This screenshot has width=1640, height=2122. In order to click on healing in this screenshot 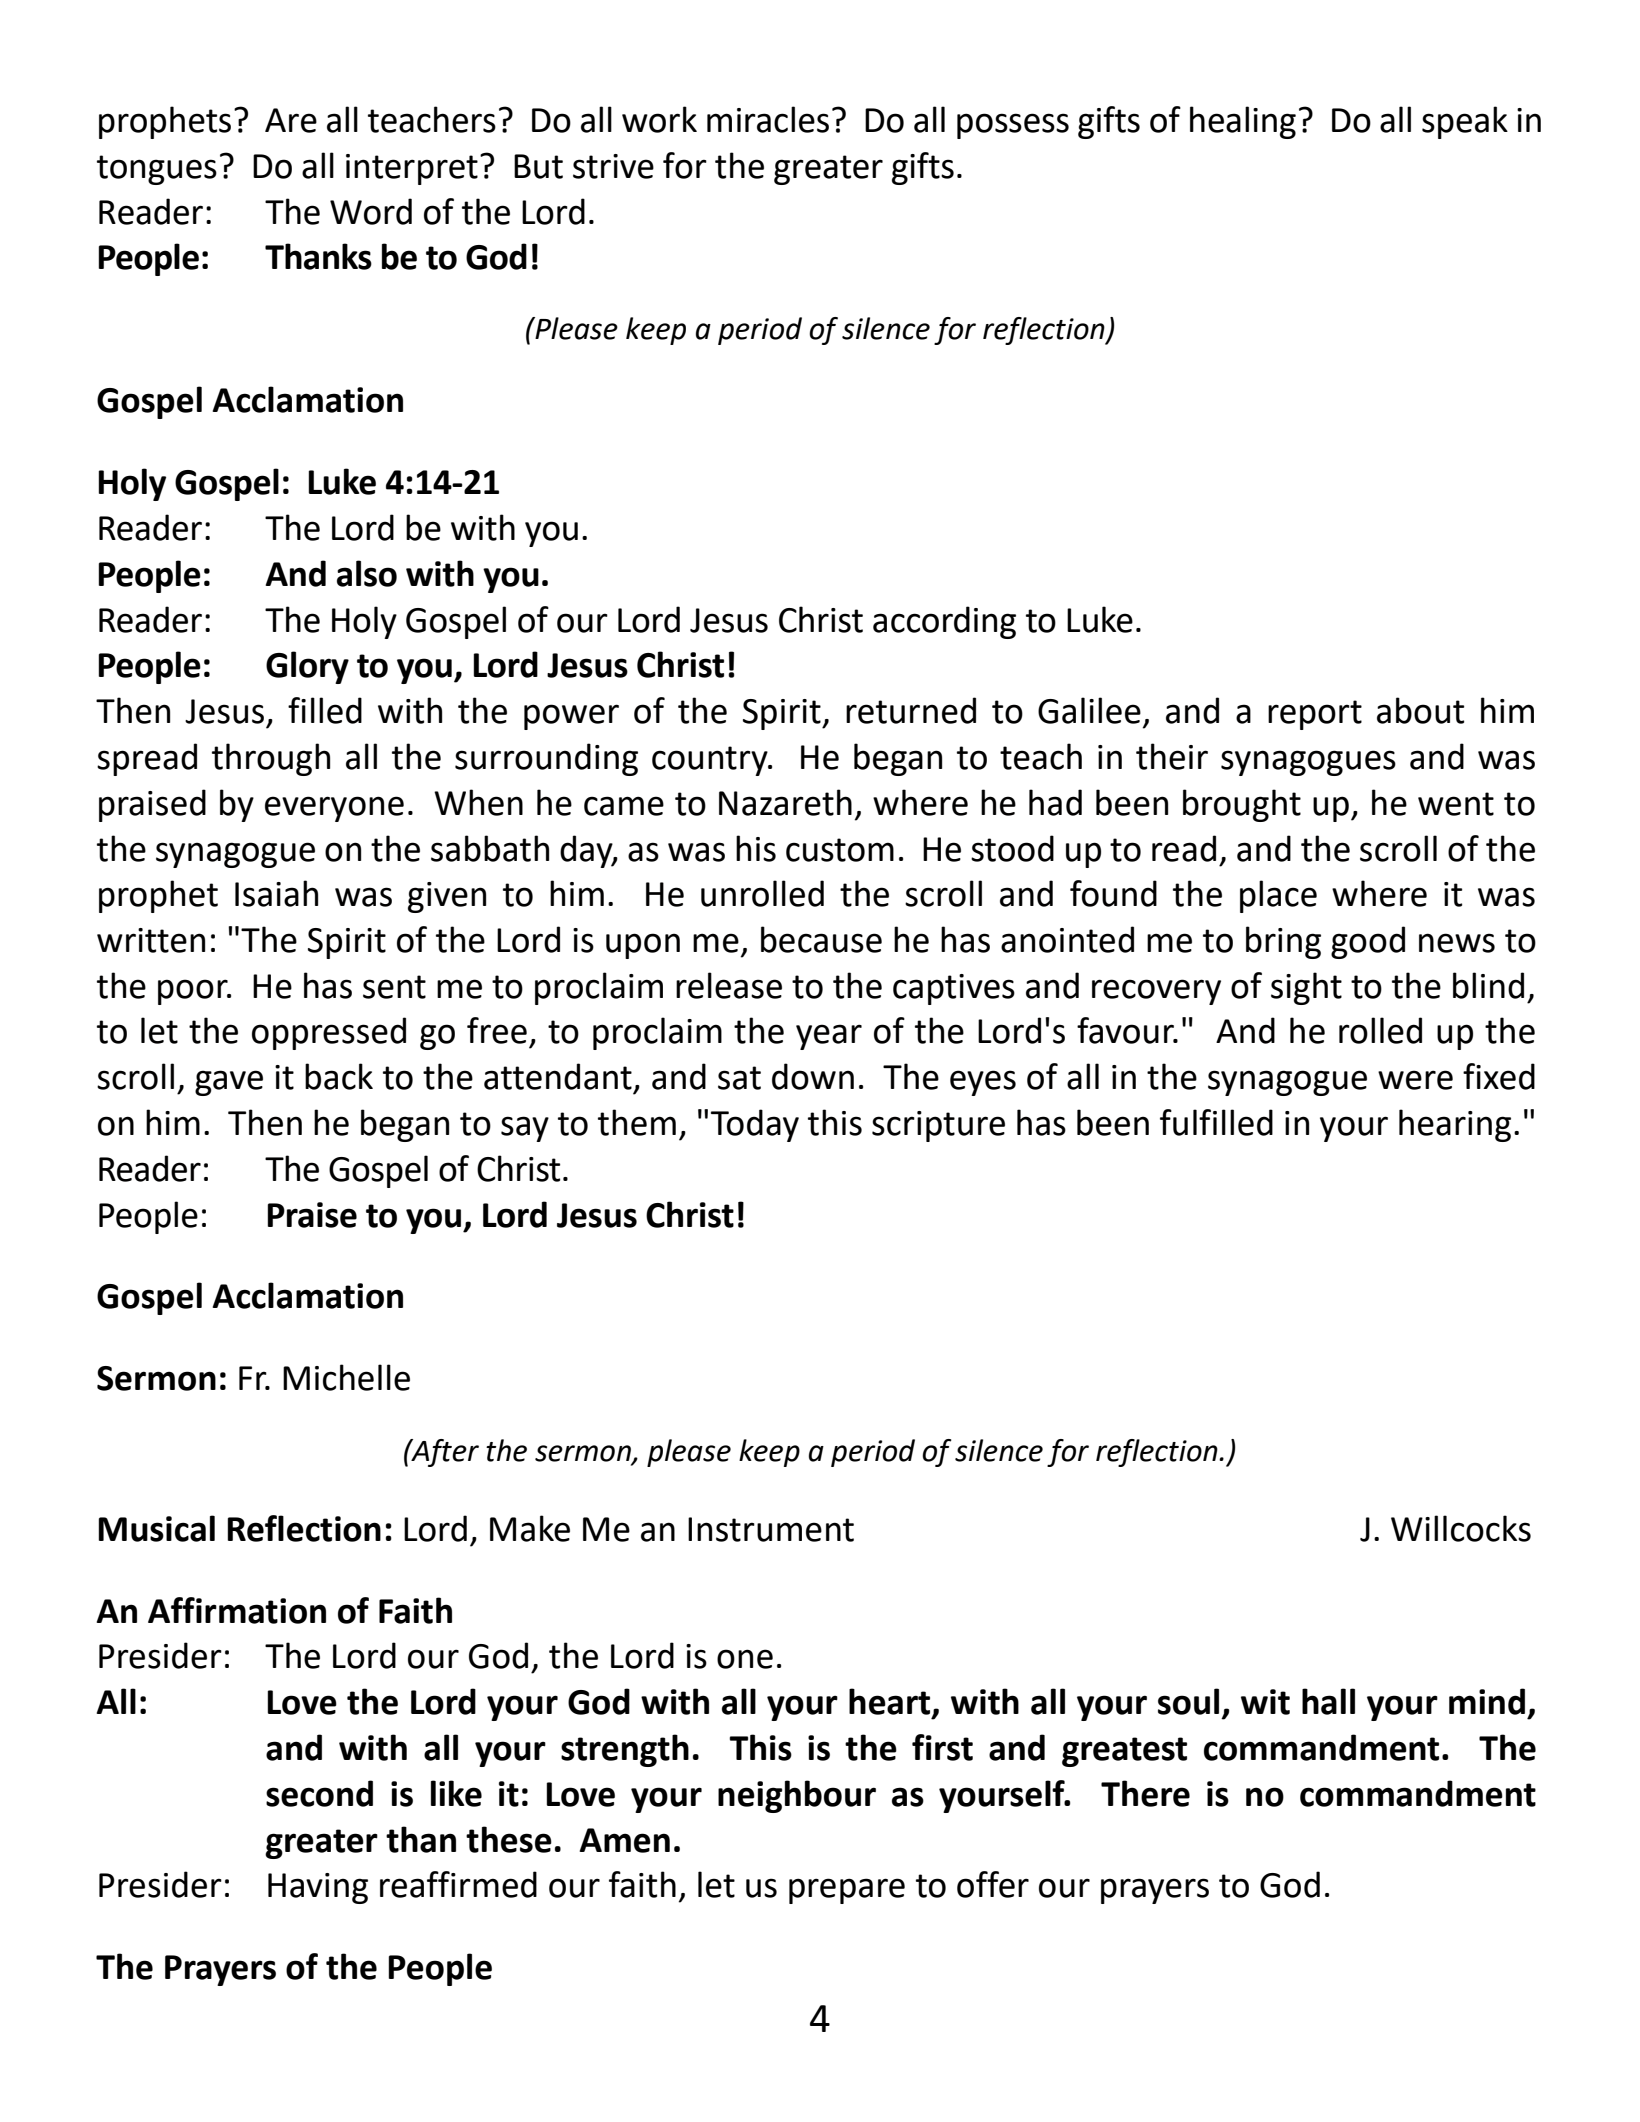, I will do `click(1243, 122)`.
